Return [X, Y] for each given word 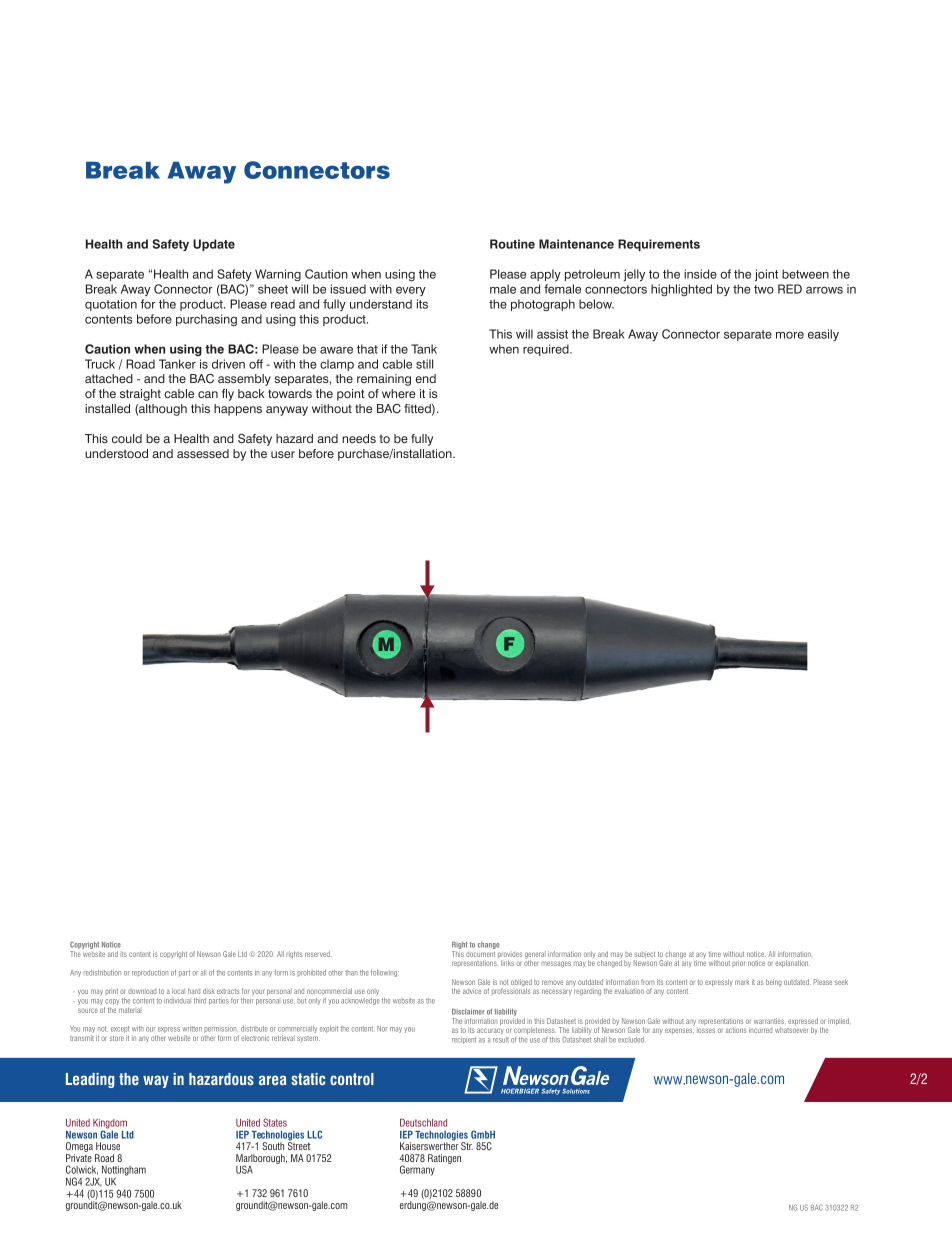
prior [738, 963]
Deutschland [423, 1123]
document [480, 954]
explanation [792, 963]
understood [116, 453]
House [108, 1146]
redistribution [102, 973]
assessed [203, 453]
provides [510, 956]
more [790, 335]
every [411, 291]
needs [359, 438]
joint [766, 275]
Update [214, 245]
